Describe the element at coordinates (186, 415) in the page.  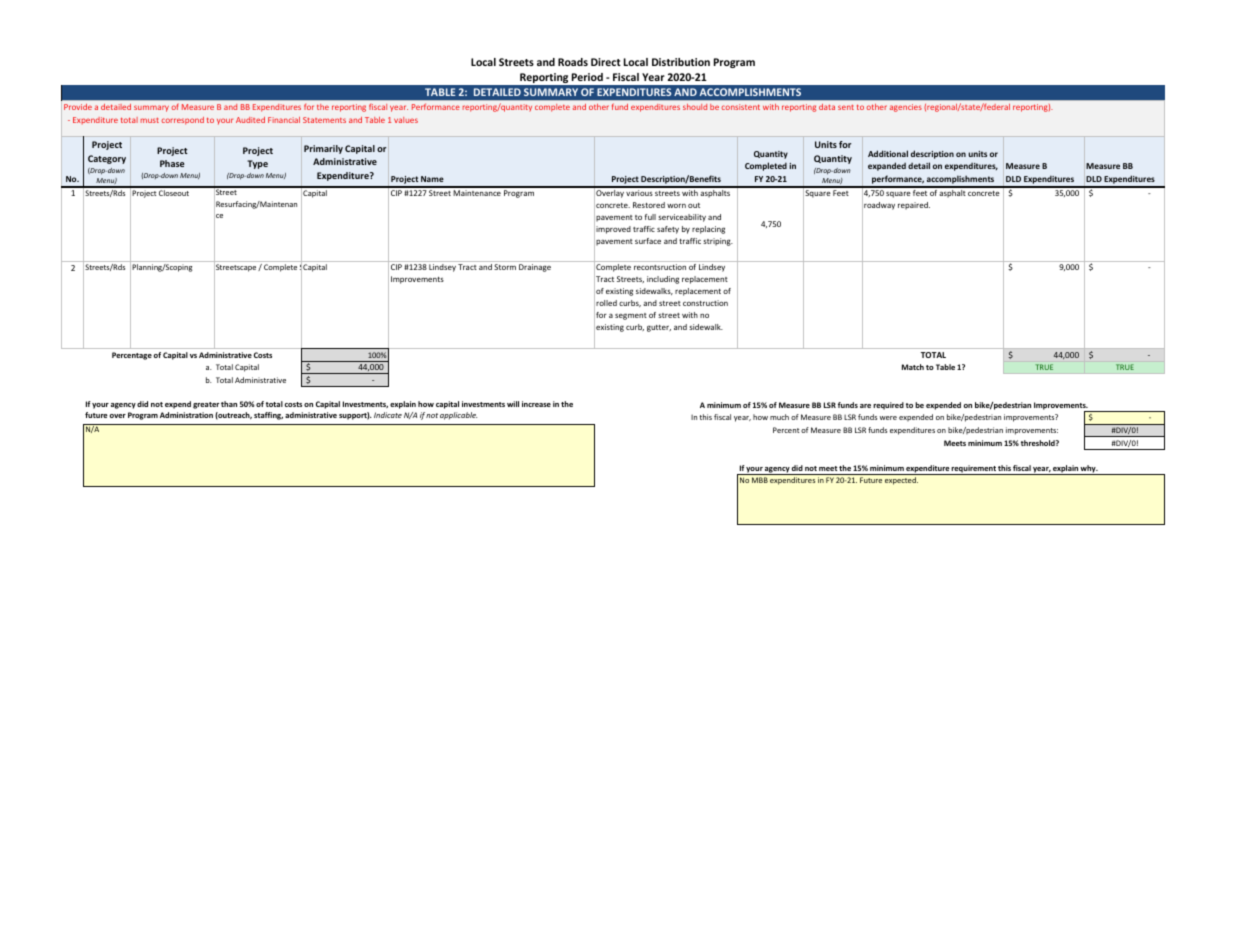
I see `Administration` at that location.
